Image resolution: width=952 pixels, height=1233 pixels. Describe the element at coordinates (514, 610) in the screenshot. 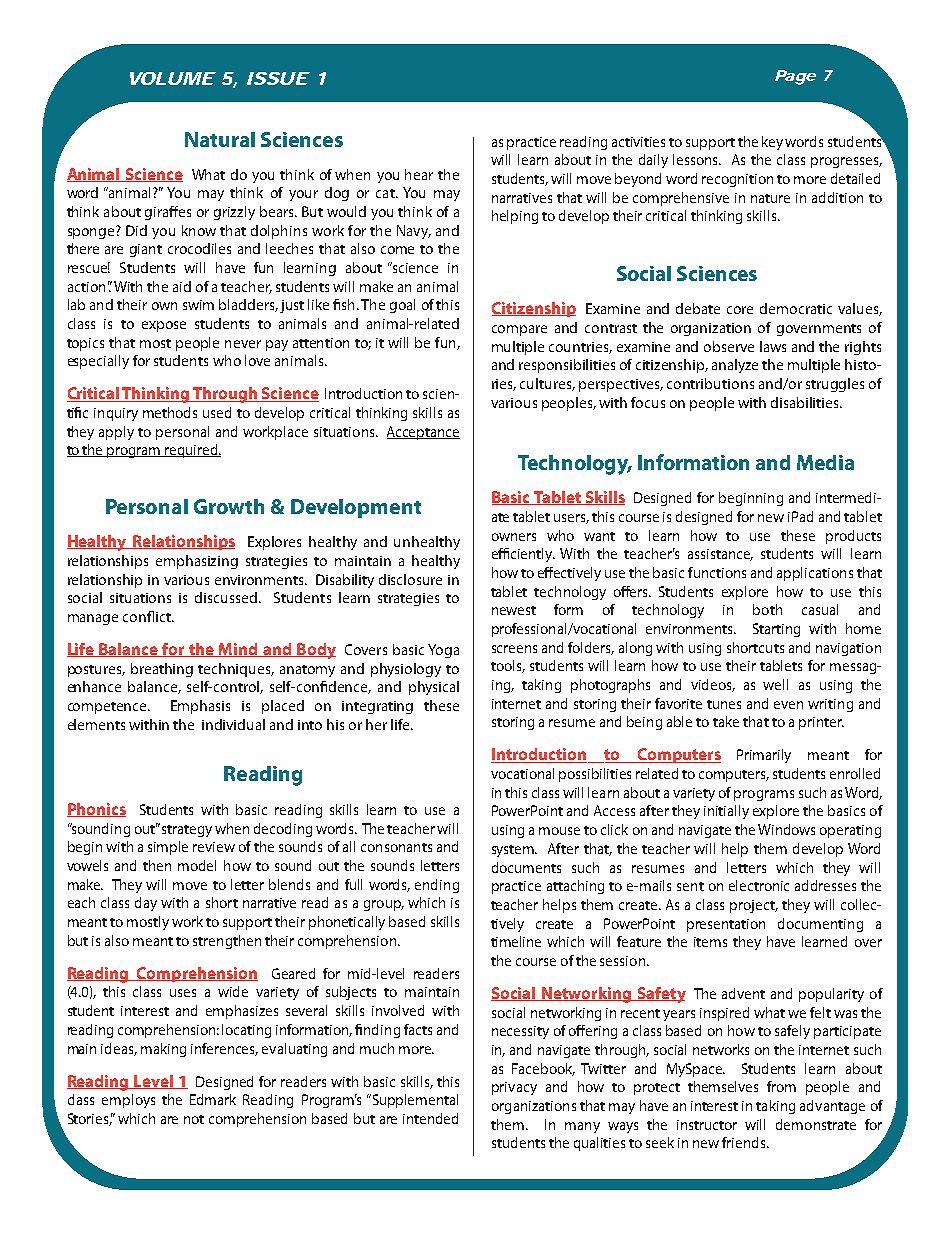

I see `newest` at that location.
